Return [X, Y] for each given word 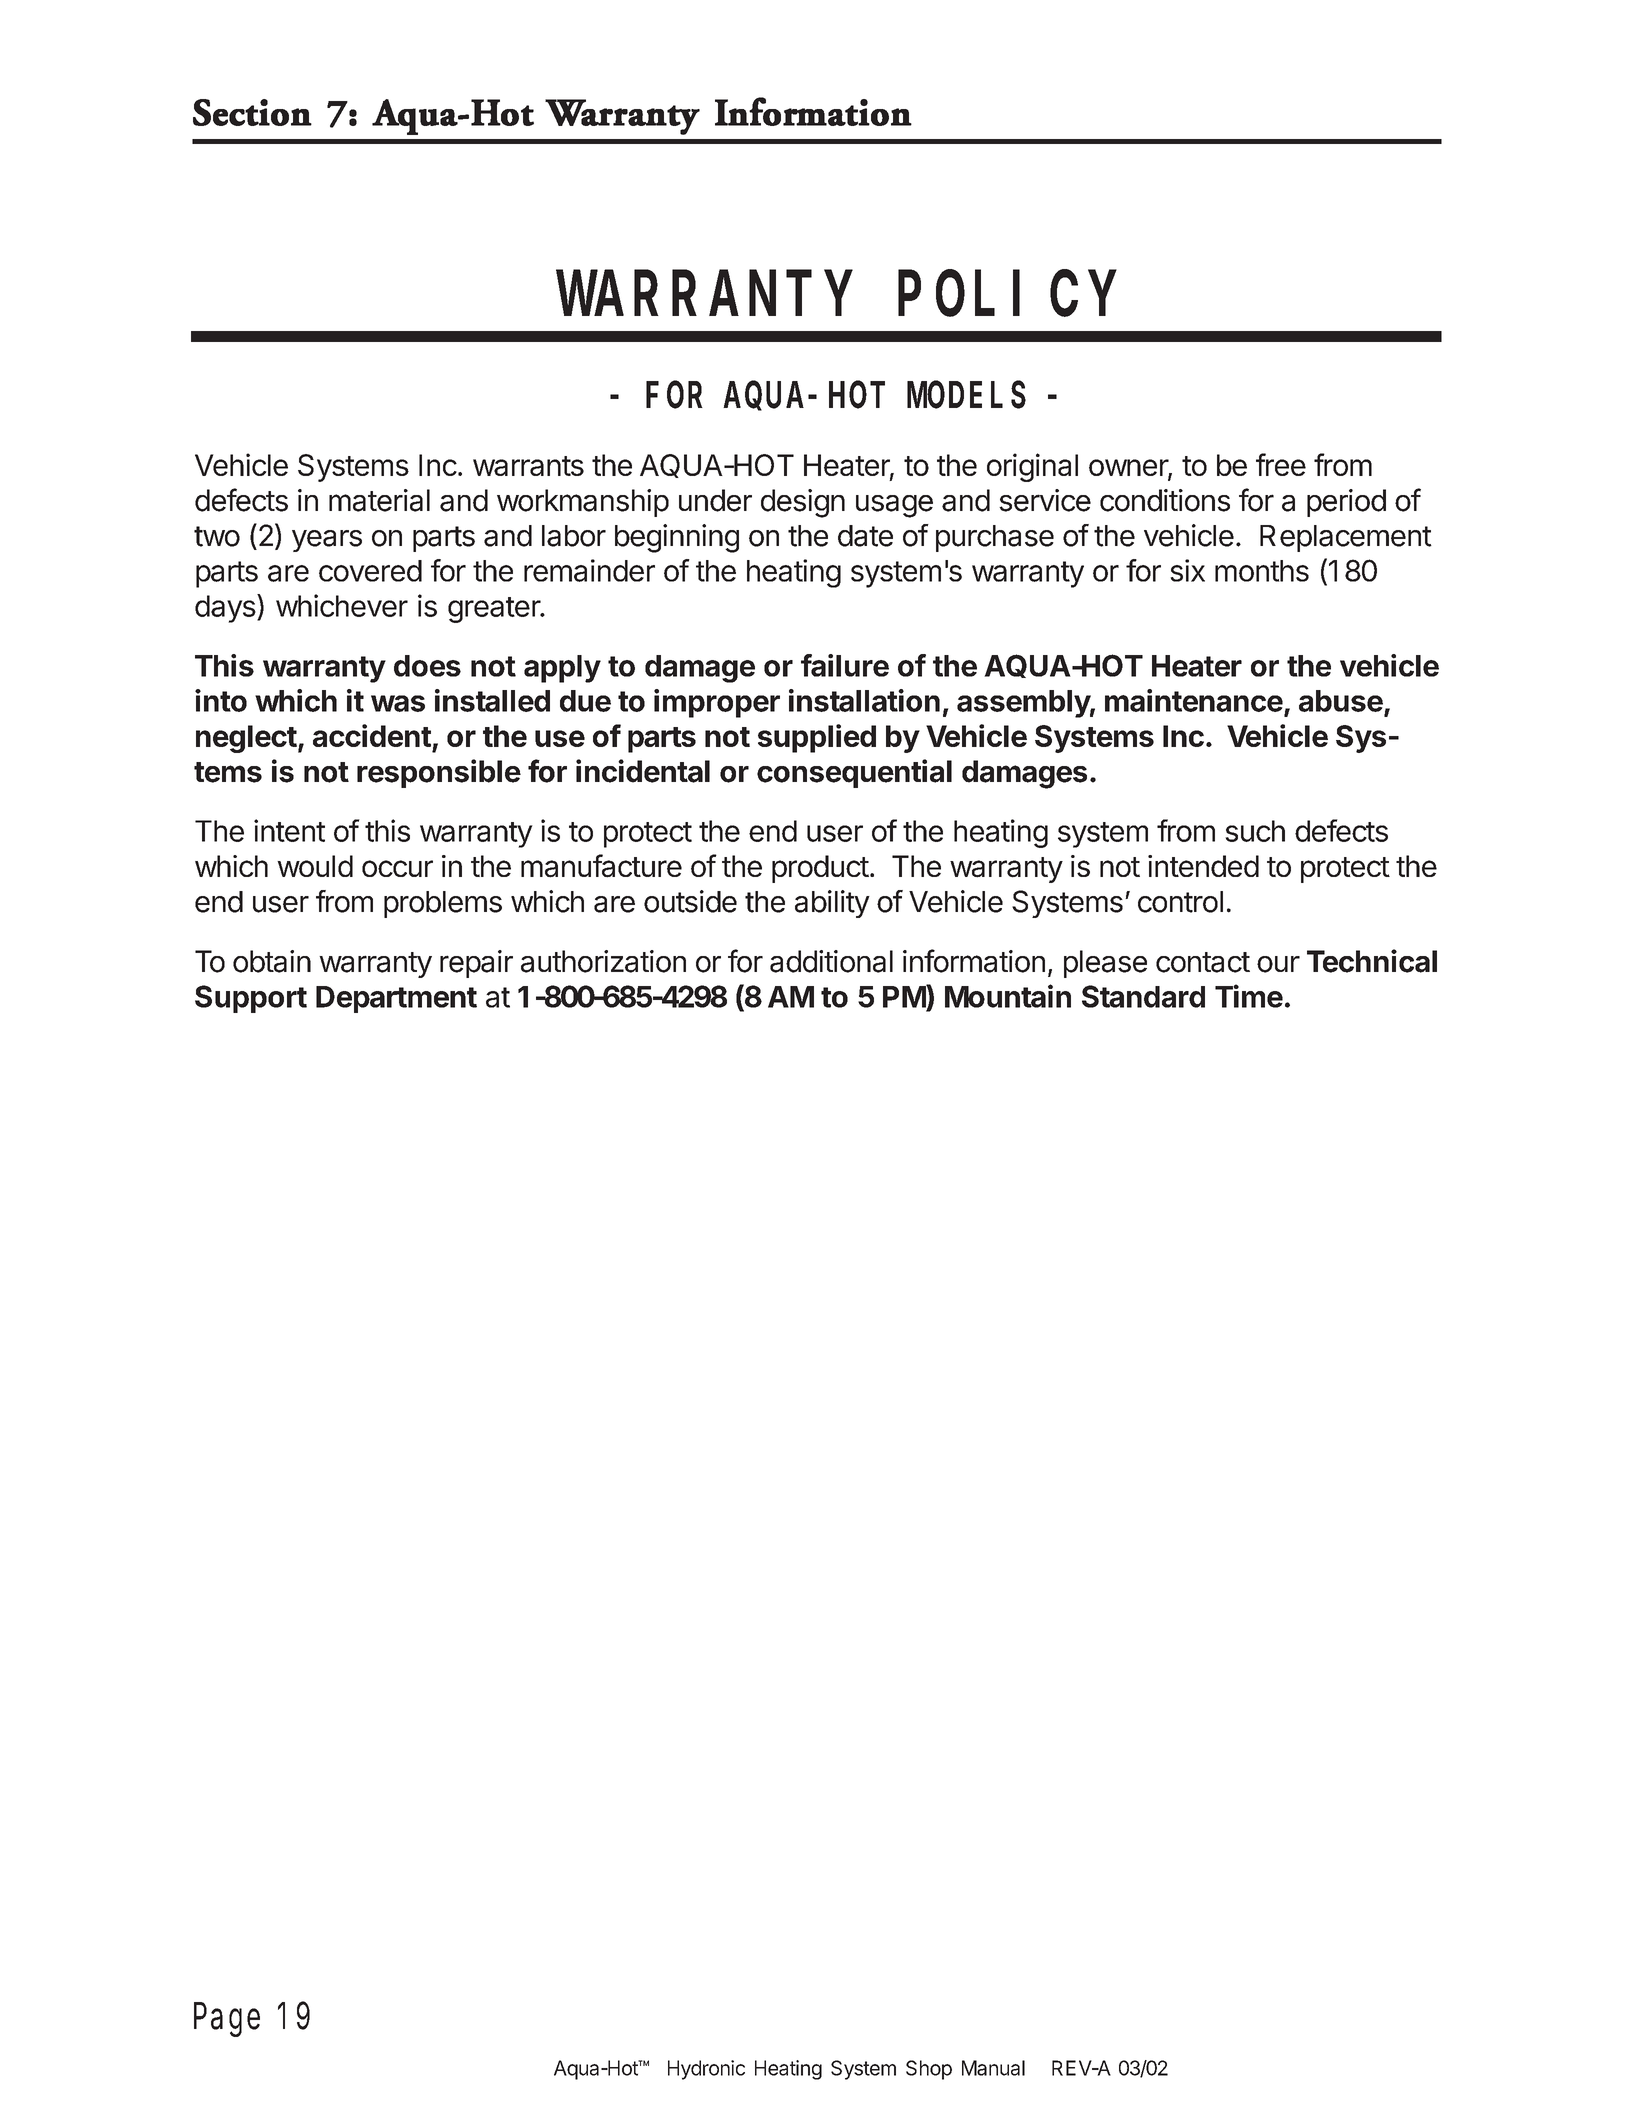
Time [1249, 996]
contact [1203, 962]
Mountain [1008, 996]
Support [251, 999]
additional [831, 961]
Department [396, 999]
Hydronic [706, 2070]
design [803, 503]
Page [227, 2021]
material [379, 500]
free [1281, 464]
